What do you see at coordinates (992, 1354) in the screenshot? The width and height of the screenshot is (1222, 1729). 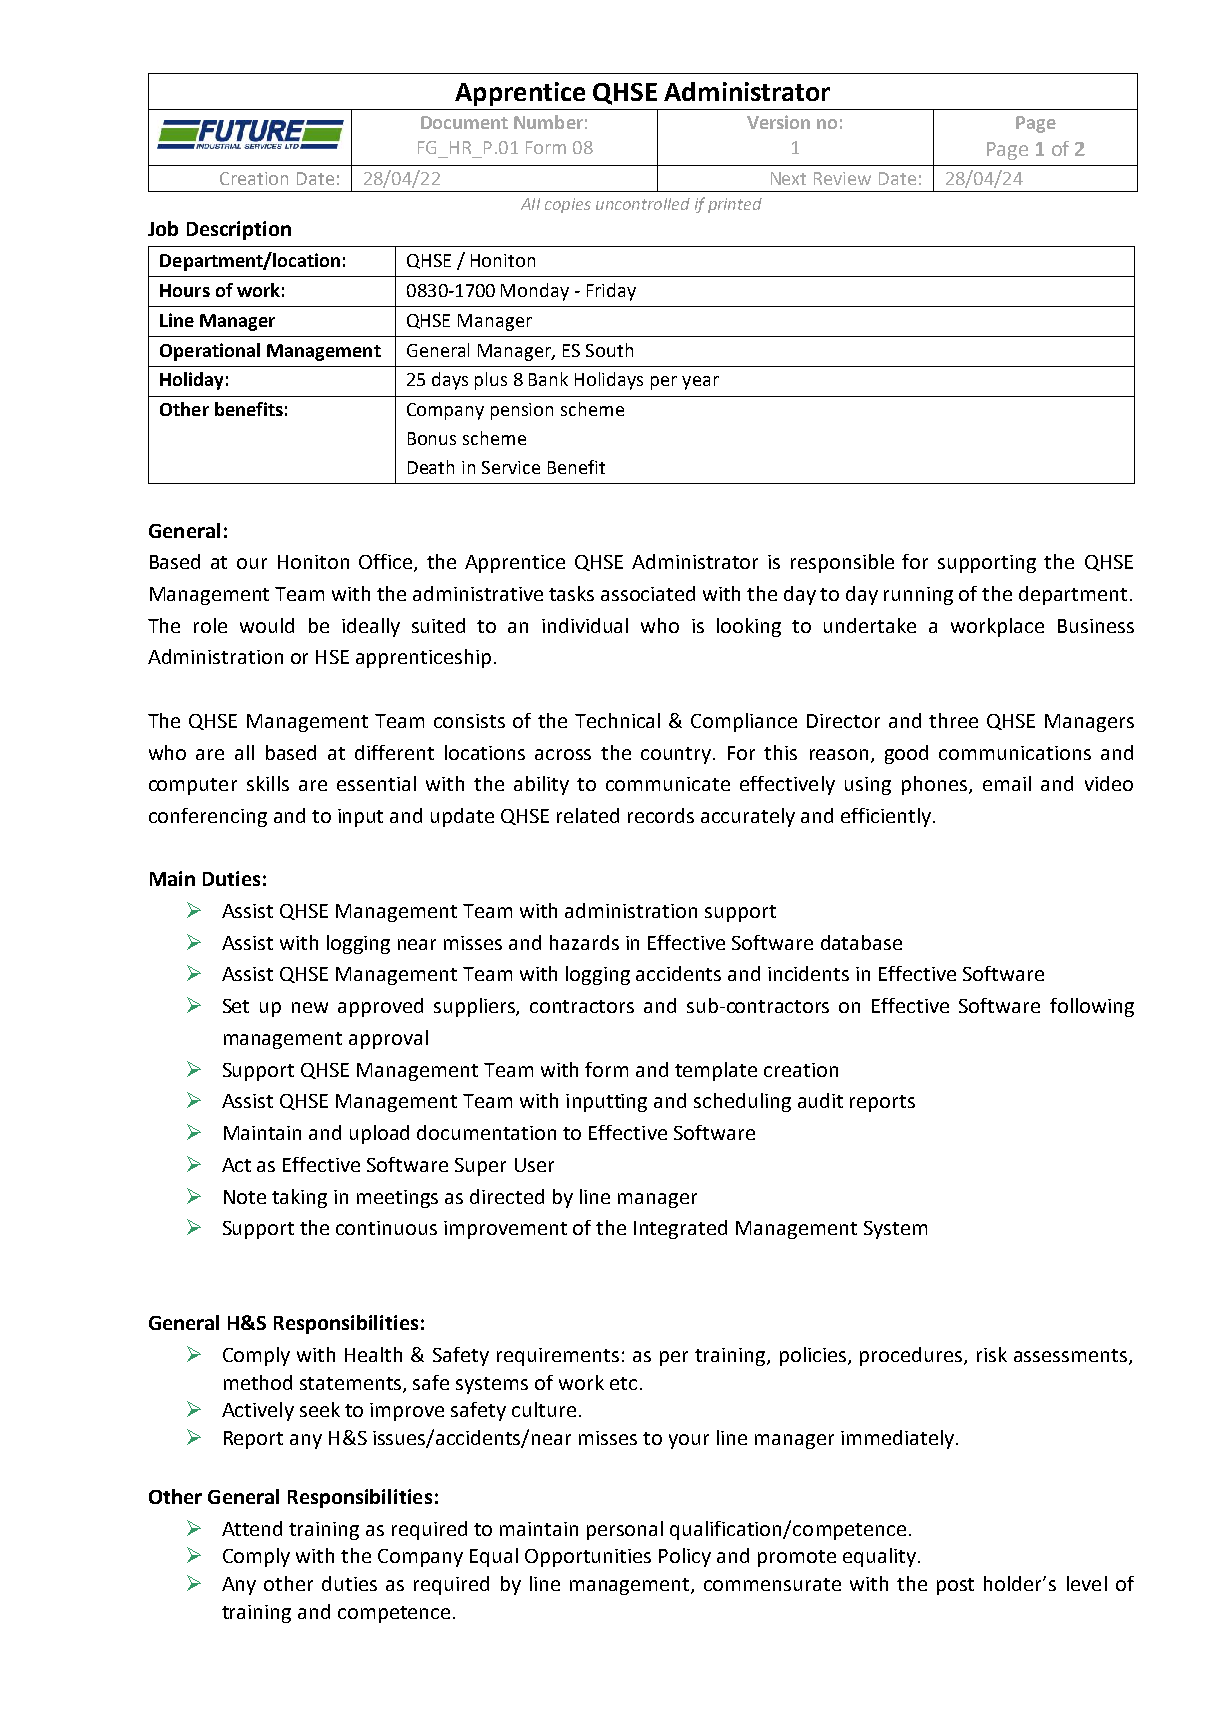 I see `risk` at bounding box center [992, 1354].
